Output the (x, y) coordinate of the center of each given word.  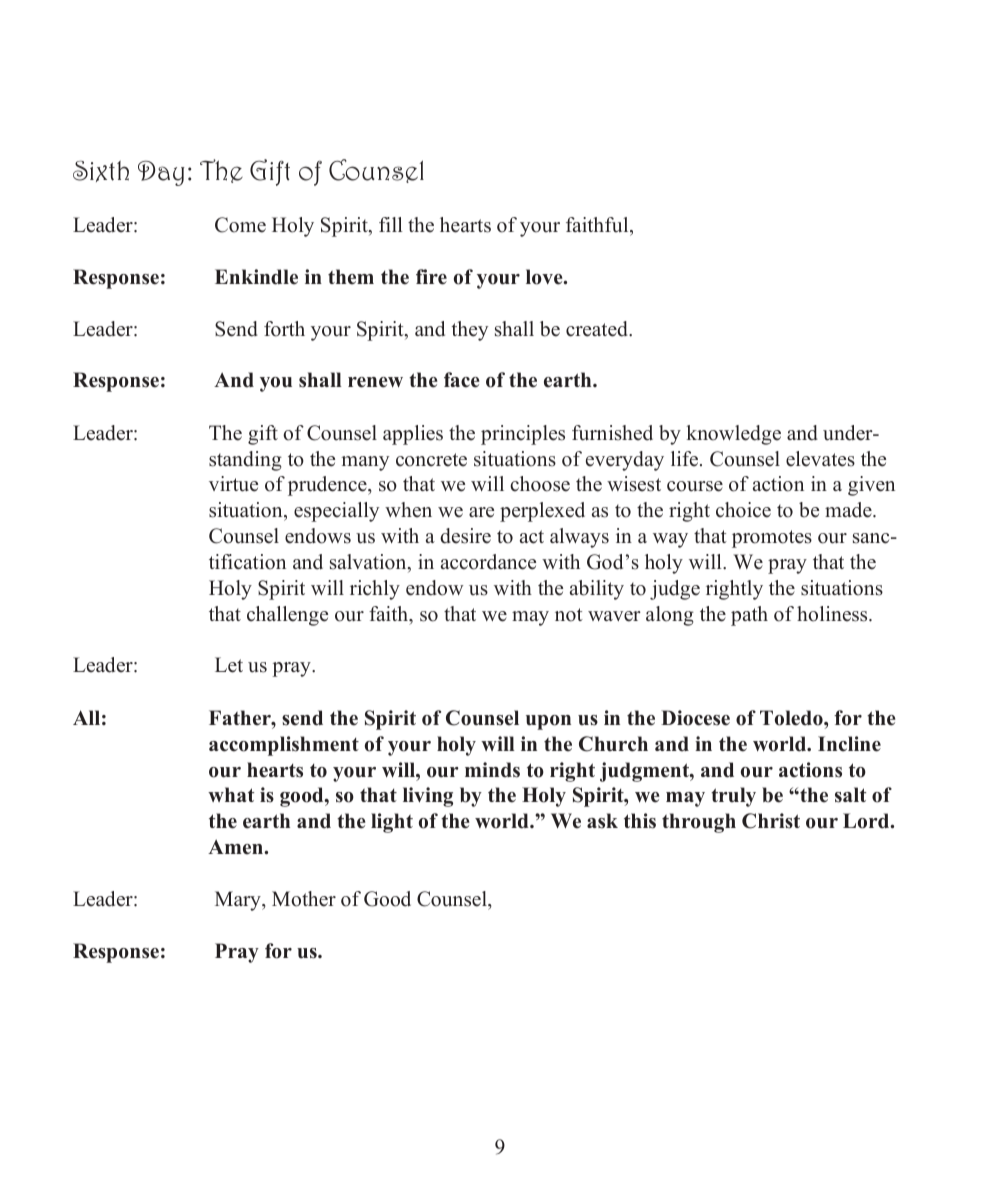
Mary (239, 901)
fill (391, 224)
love (545, 277)
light (392, 823)
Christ (771, 821)
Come (240, 225)
